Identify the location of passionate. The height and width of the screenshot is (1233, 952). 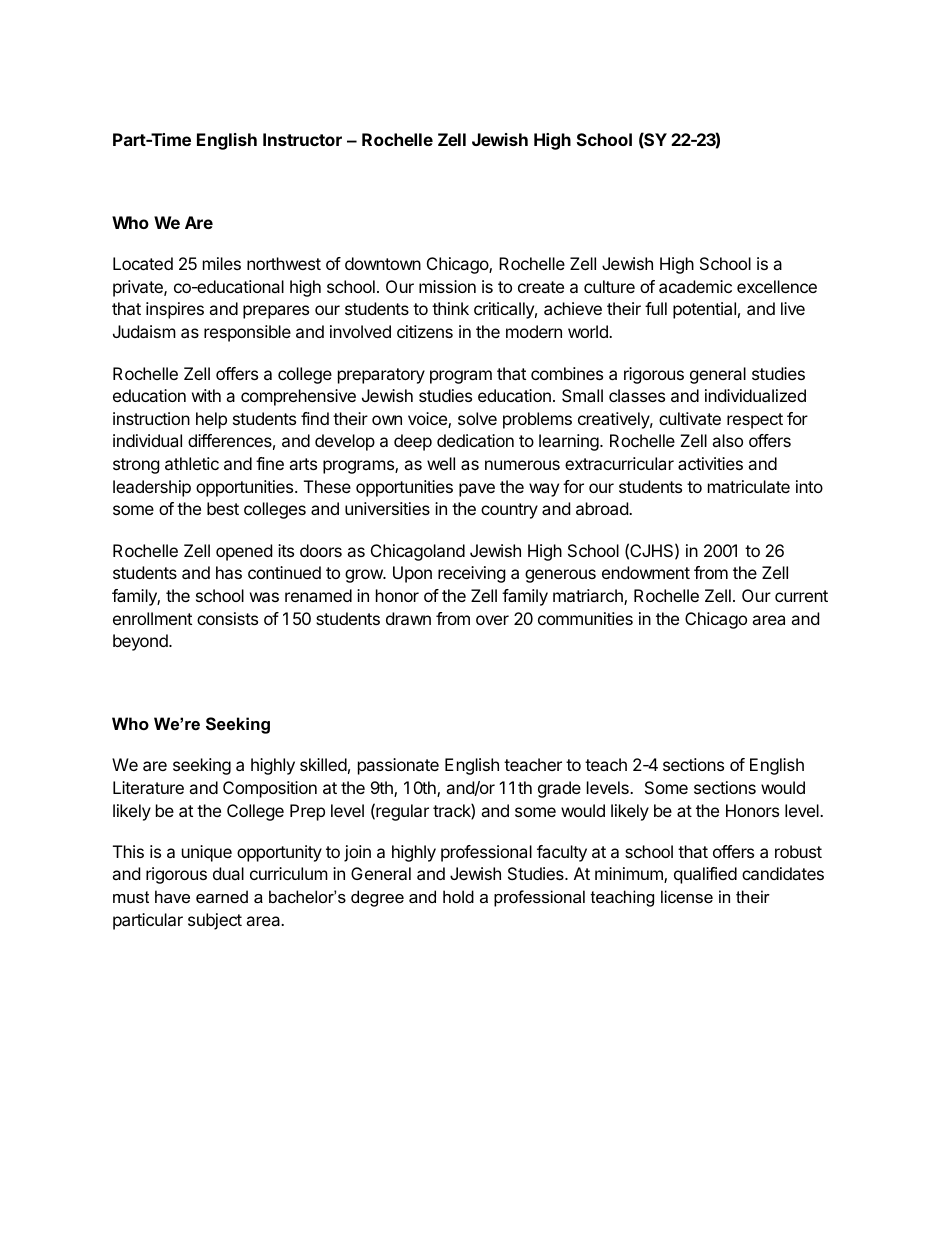
(398, 766).
